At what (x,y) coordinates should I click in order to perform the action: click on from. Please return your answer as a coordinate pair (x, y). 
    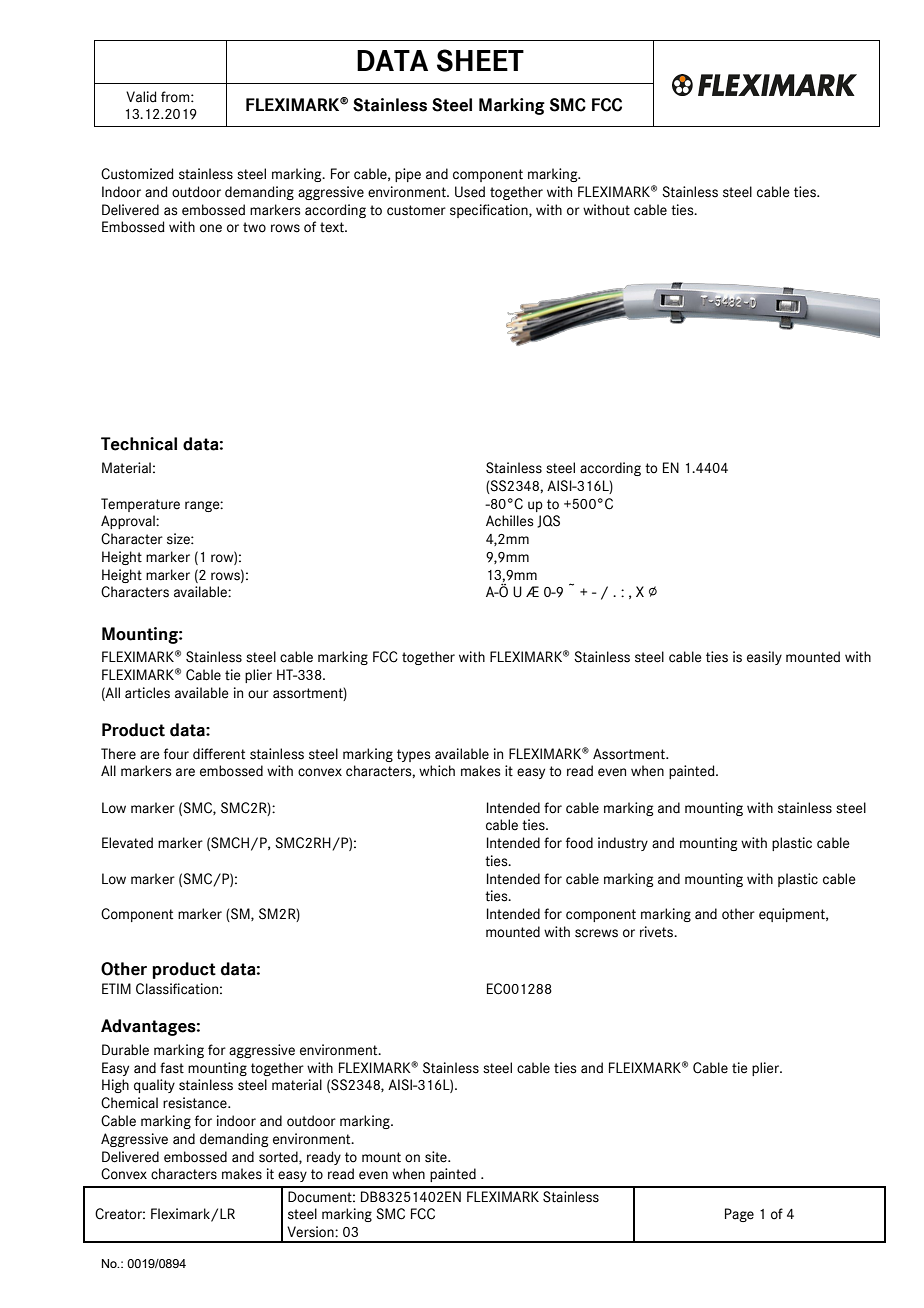
    Looking at the image, I should click on (176, 97).
